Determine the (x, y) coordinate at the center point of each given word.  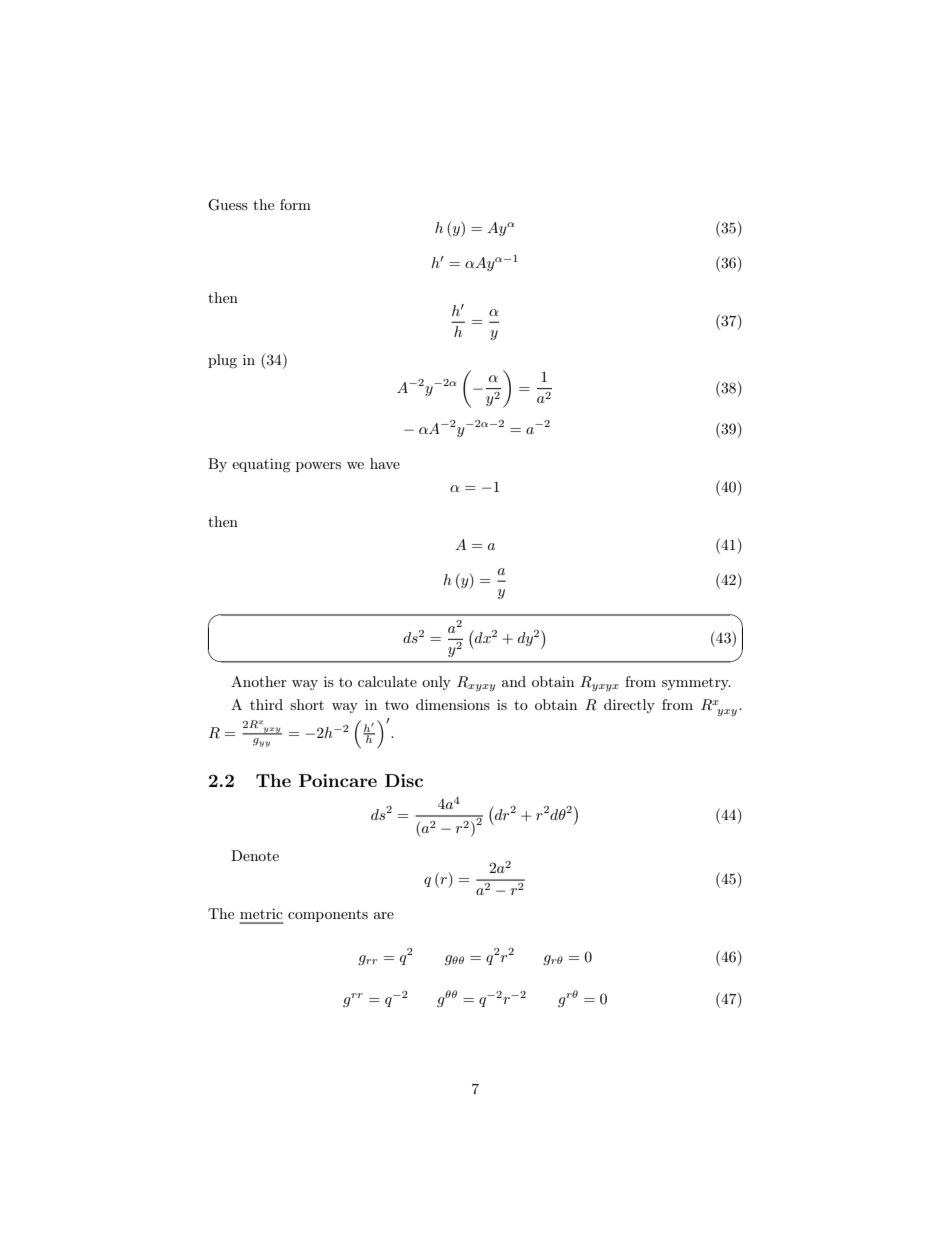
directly (629, 706)
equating (261, 465)
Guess (228, 205)
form (295, 204)
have (385, 463)
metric (261, 913)
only (436, 683)
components (328, 915)
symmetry (696, 684)
